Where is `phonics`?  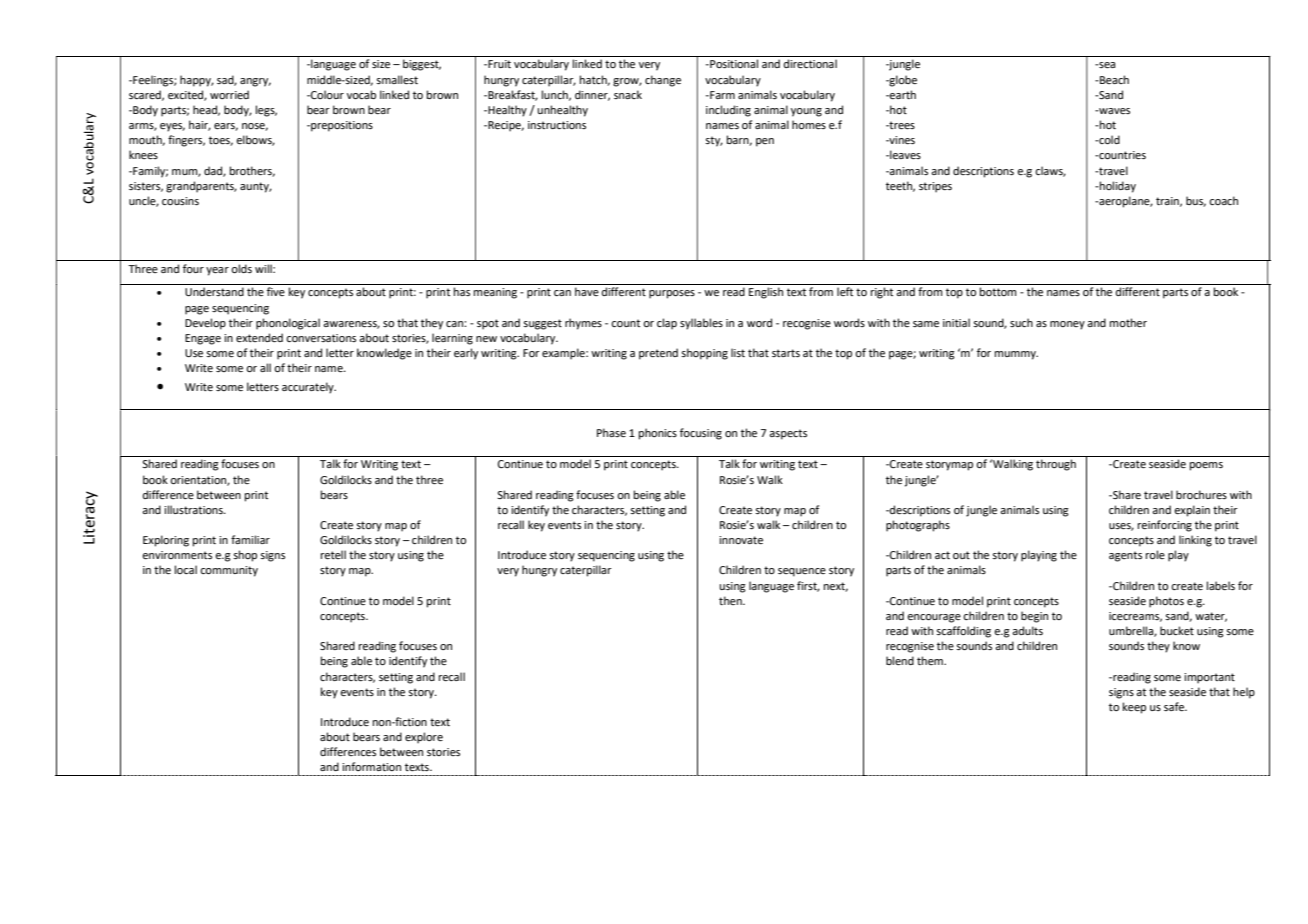 phonics is located at coordinates (658, 434).
